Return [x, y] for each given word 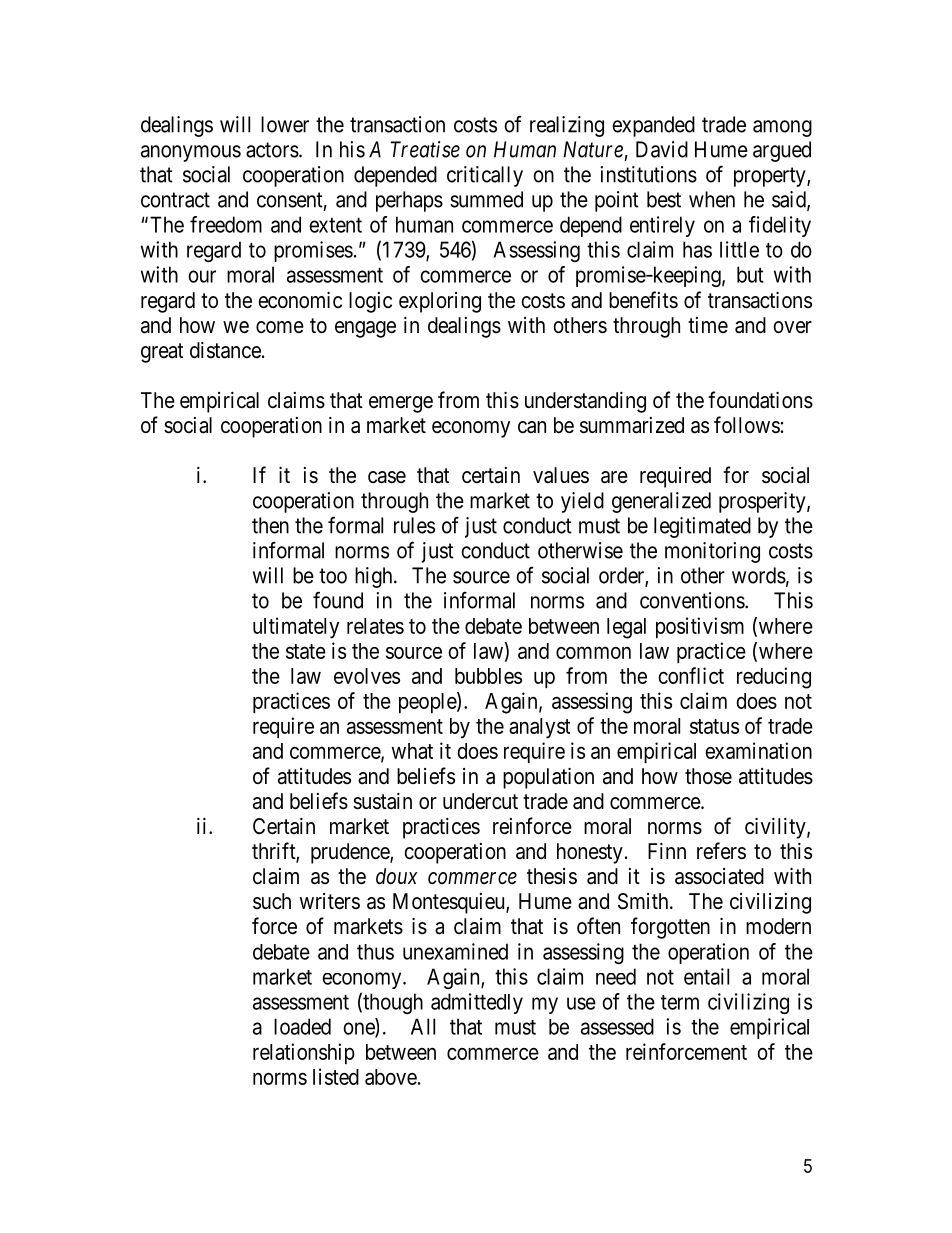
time [708, 325]
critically [485, 176]
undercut [480, 801]
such [272, 901]
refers [721, 851]
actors [272, 150]
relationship [304, 1053]
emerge [401, 404]
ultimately [296, 628]
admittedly [477, 1003]
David [662, 149]
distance [225, 350]
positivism [700, 627]
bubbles [488, 676]
